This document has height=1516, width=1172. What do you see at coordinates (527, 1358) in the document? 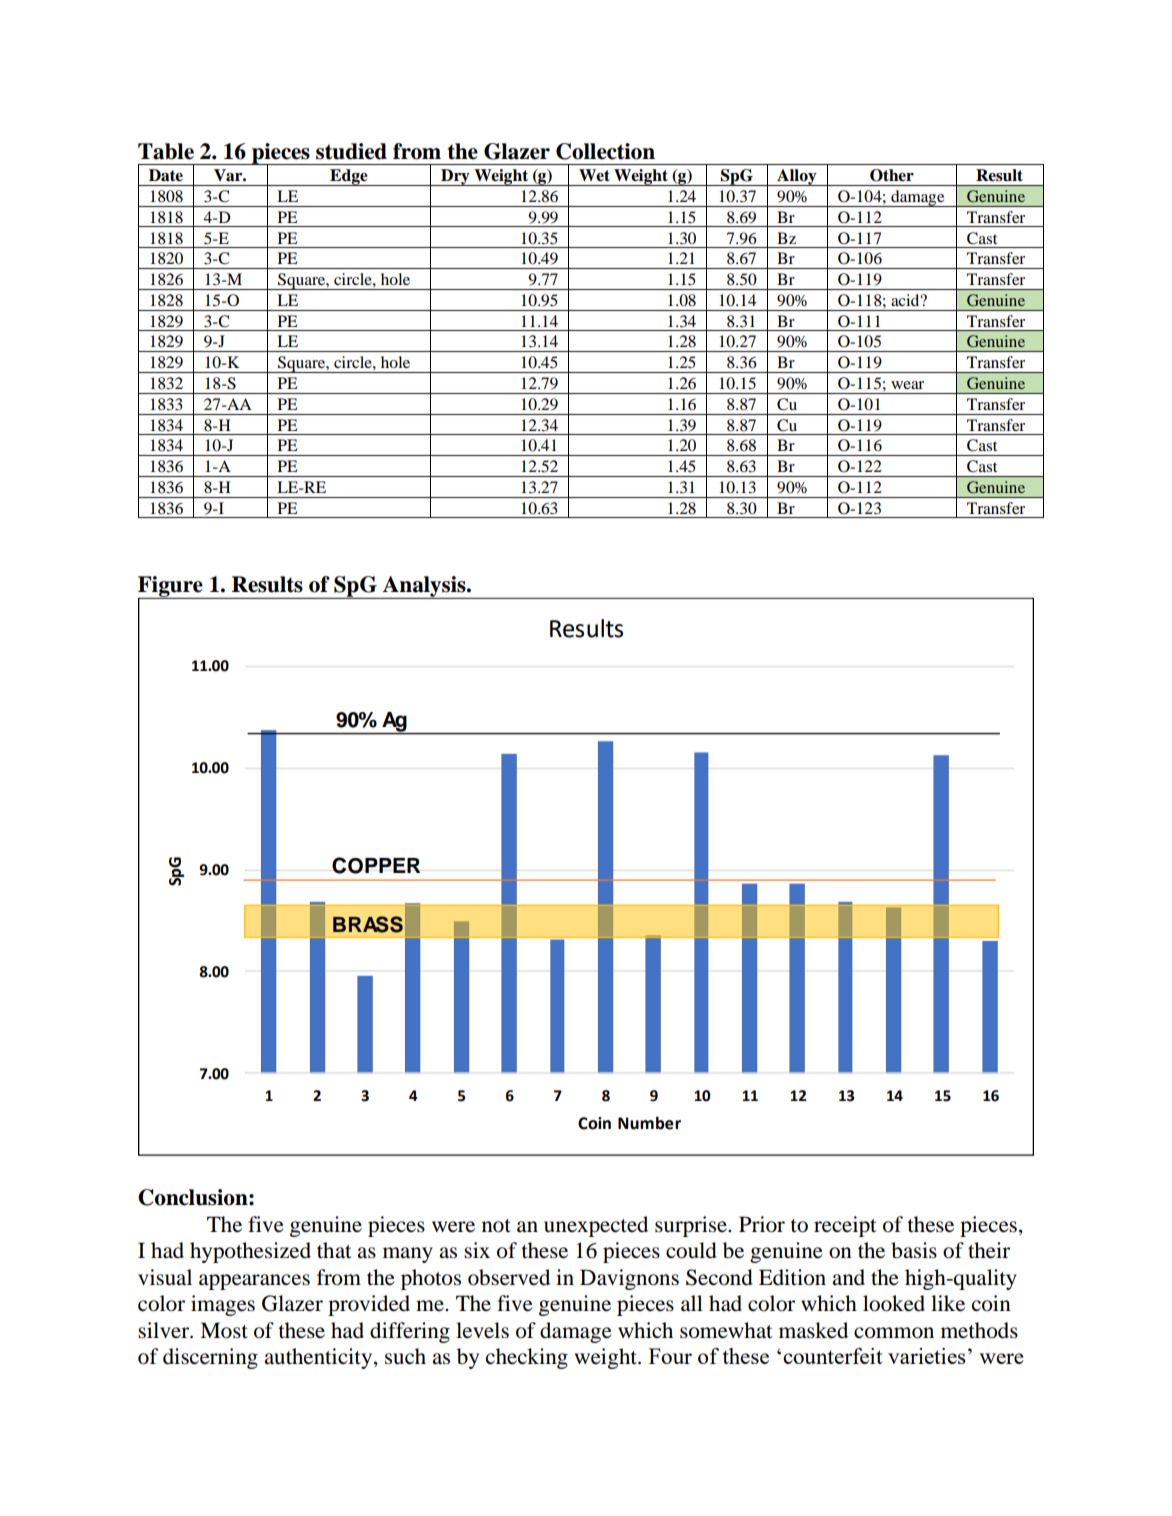
I see `checking` at bounding box center [527, 1358].
